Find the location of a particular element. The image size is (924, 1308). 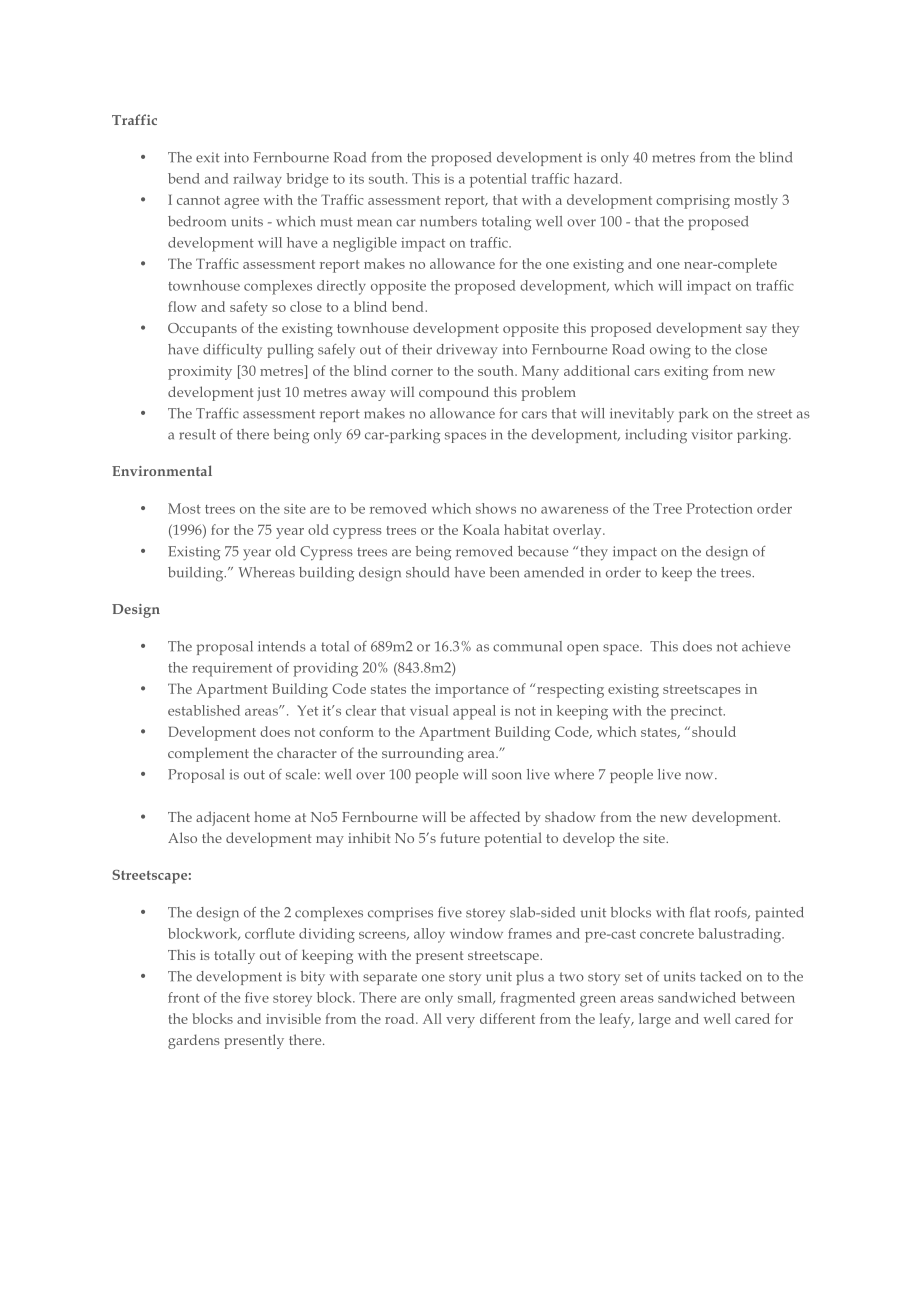

agree is located at coordinates (241, 203).
